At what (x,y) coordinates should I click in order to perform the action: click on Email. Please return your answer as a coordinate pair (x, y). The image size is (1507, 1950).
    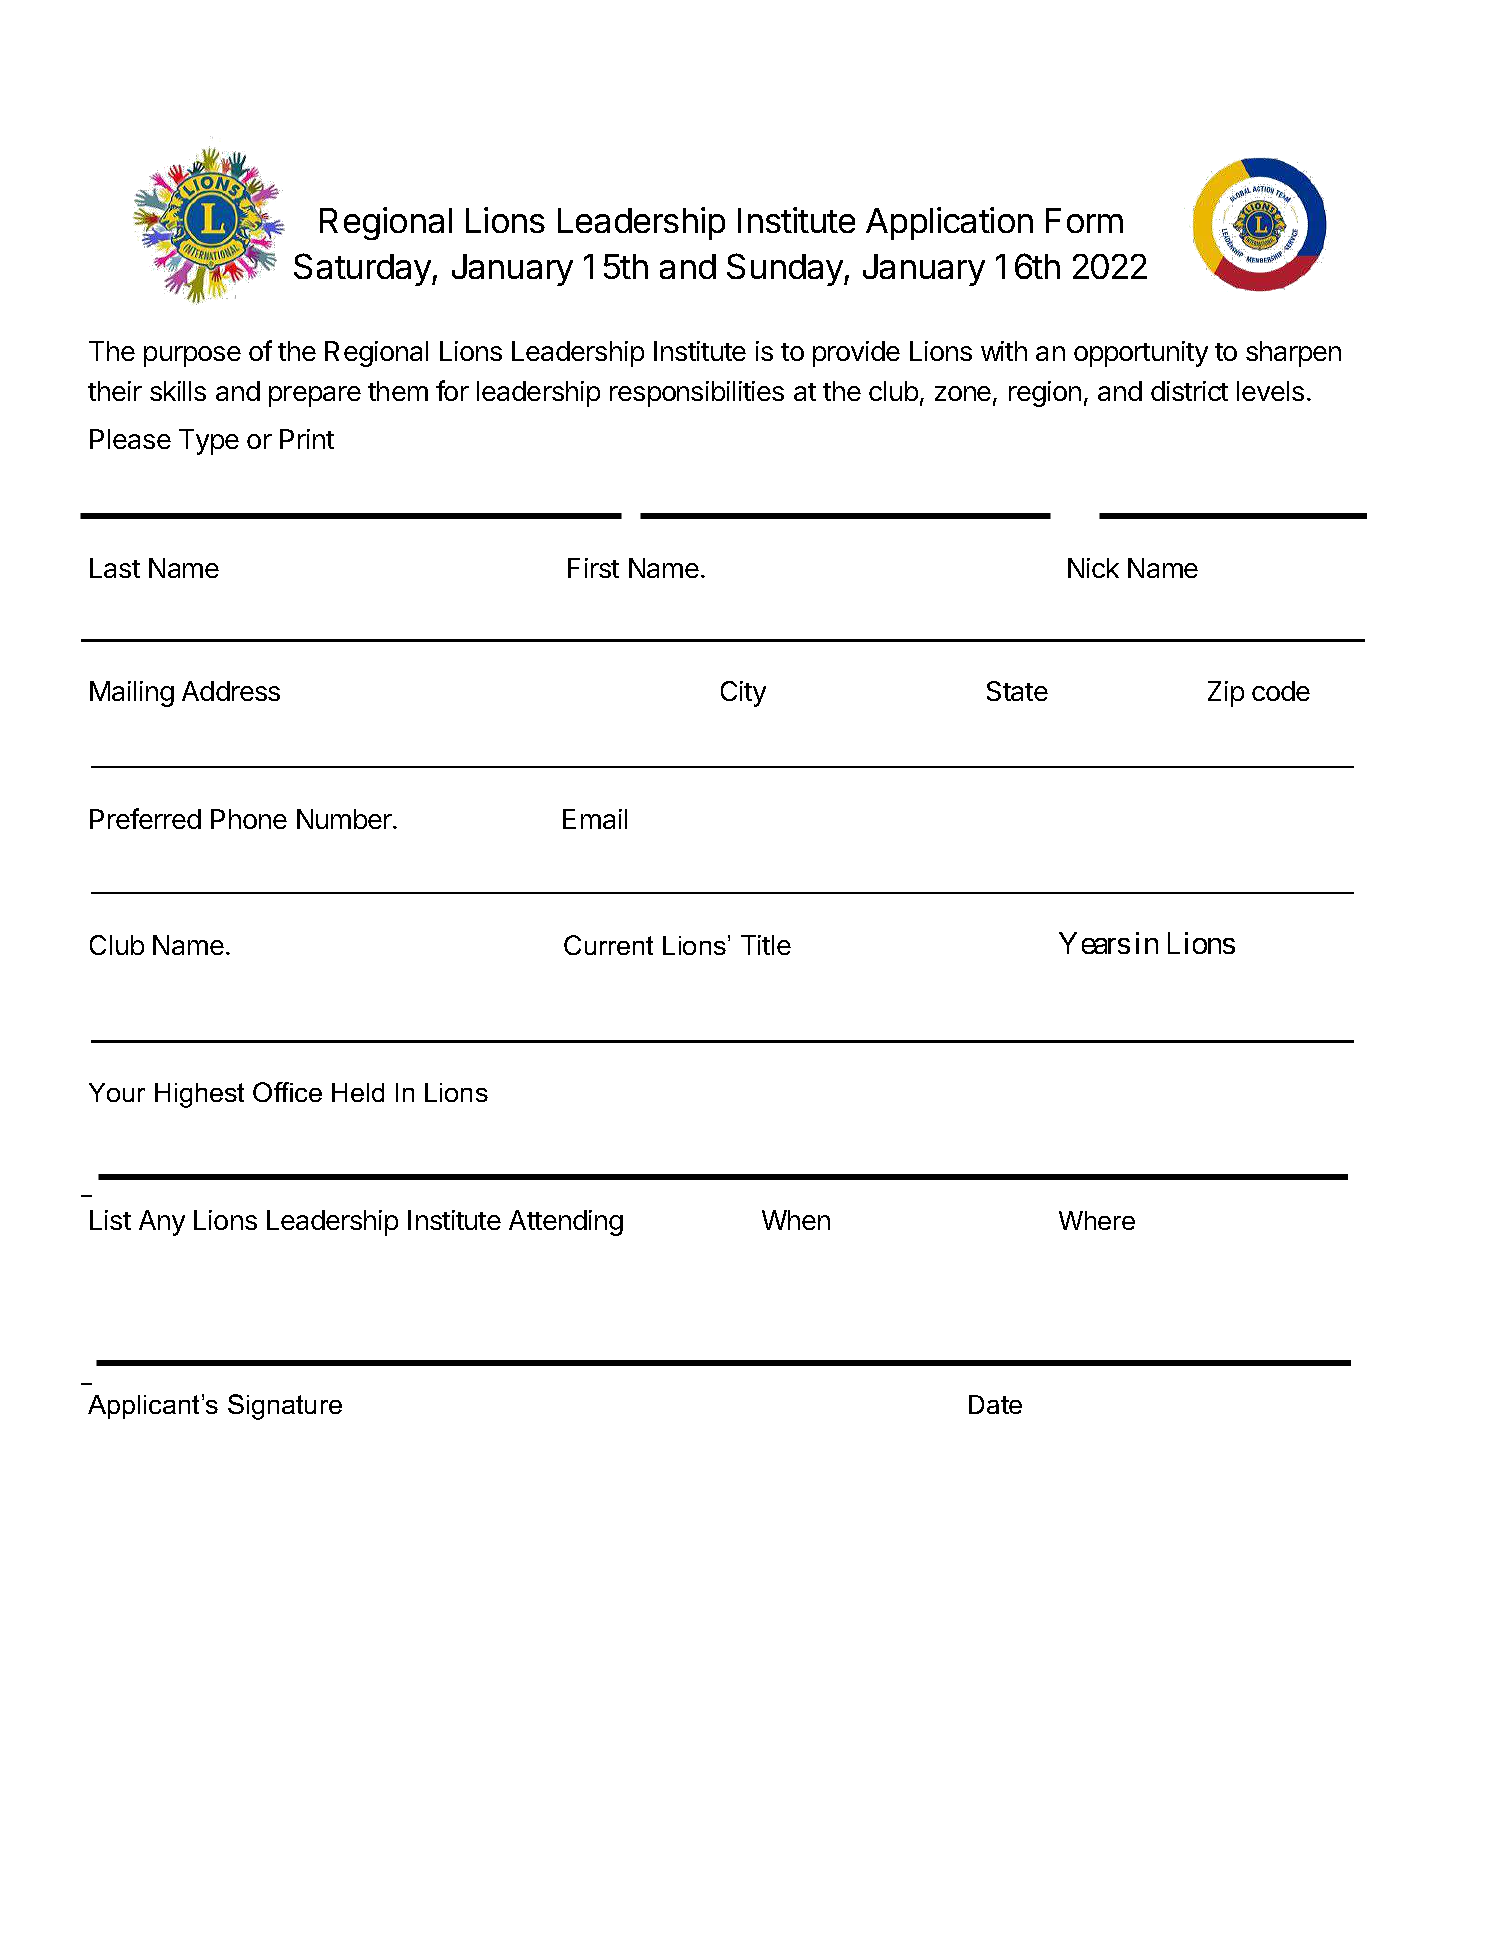
    Looking at the image, I should click on (595, 819).
